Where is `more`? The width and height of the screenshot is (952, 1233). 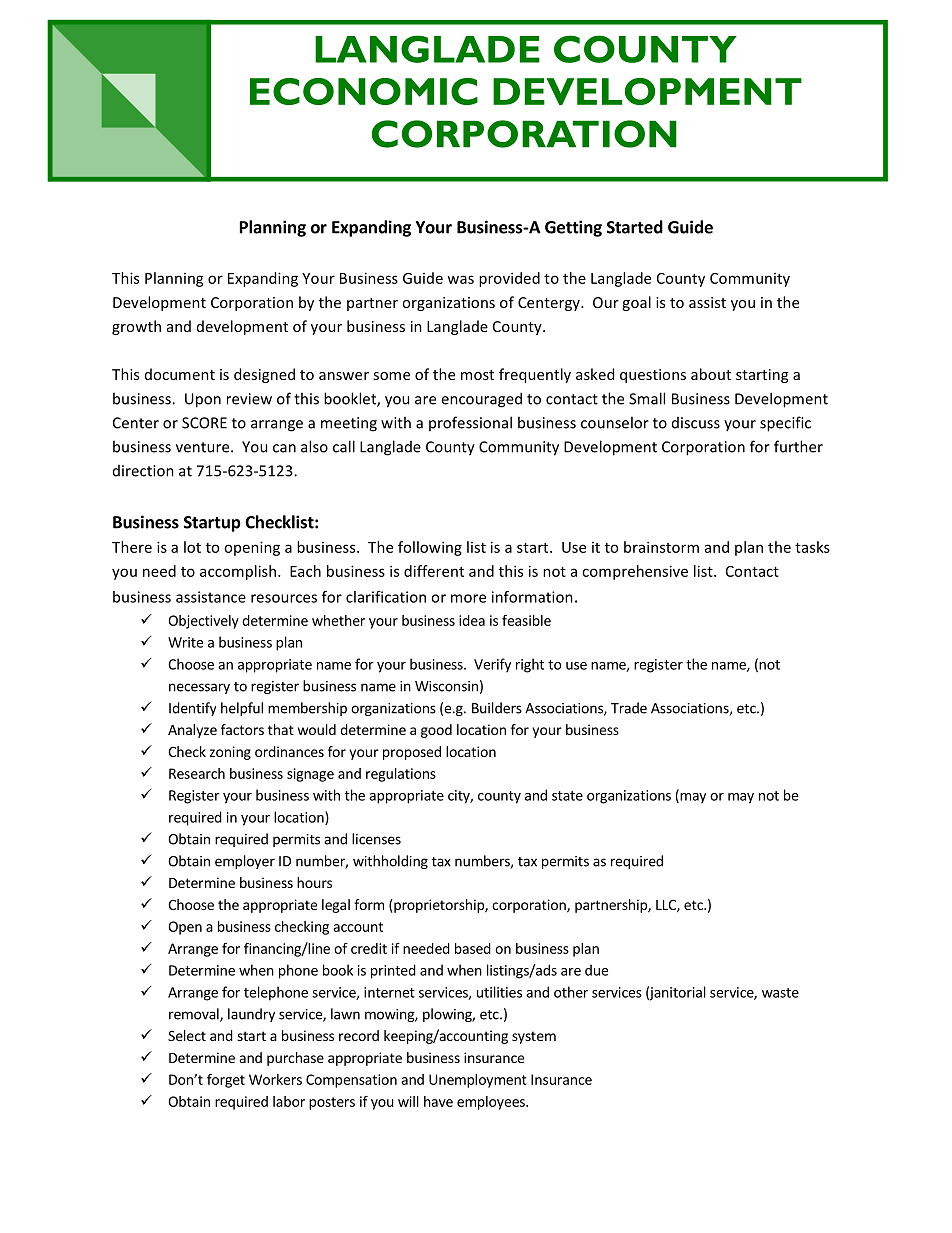
more is located at coordinates (468, 598).
